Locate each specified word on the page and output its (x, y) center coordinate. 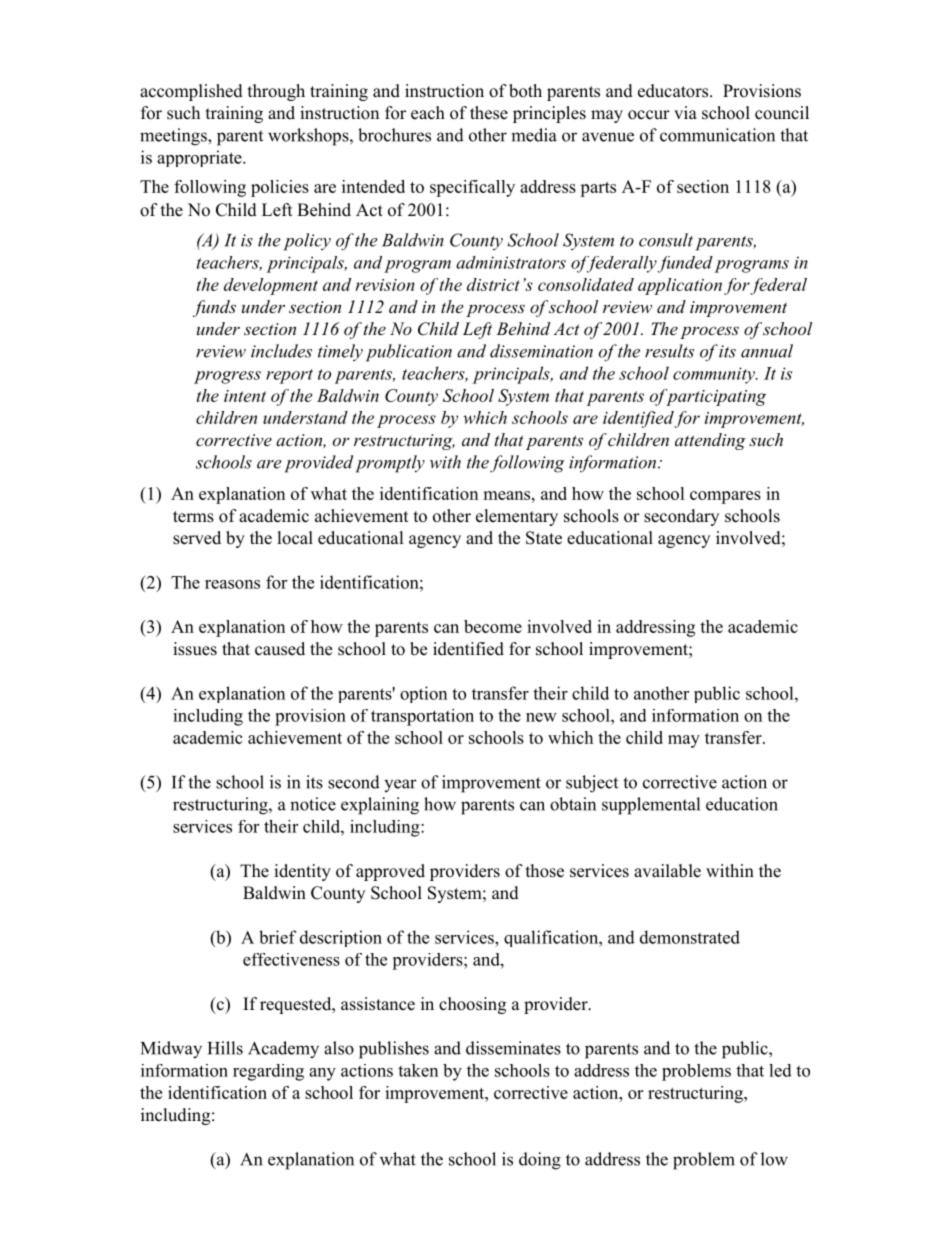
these (489, 113)
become (493, 626)
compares (725, 497)
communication (717, 135)
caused (280, 649)
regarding (268, 1072)
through (276, 92)
